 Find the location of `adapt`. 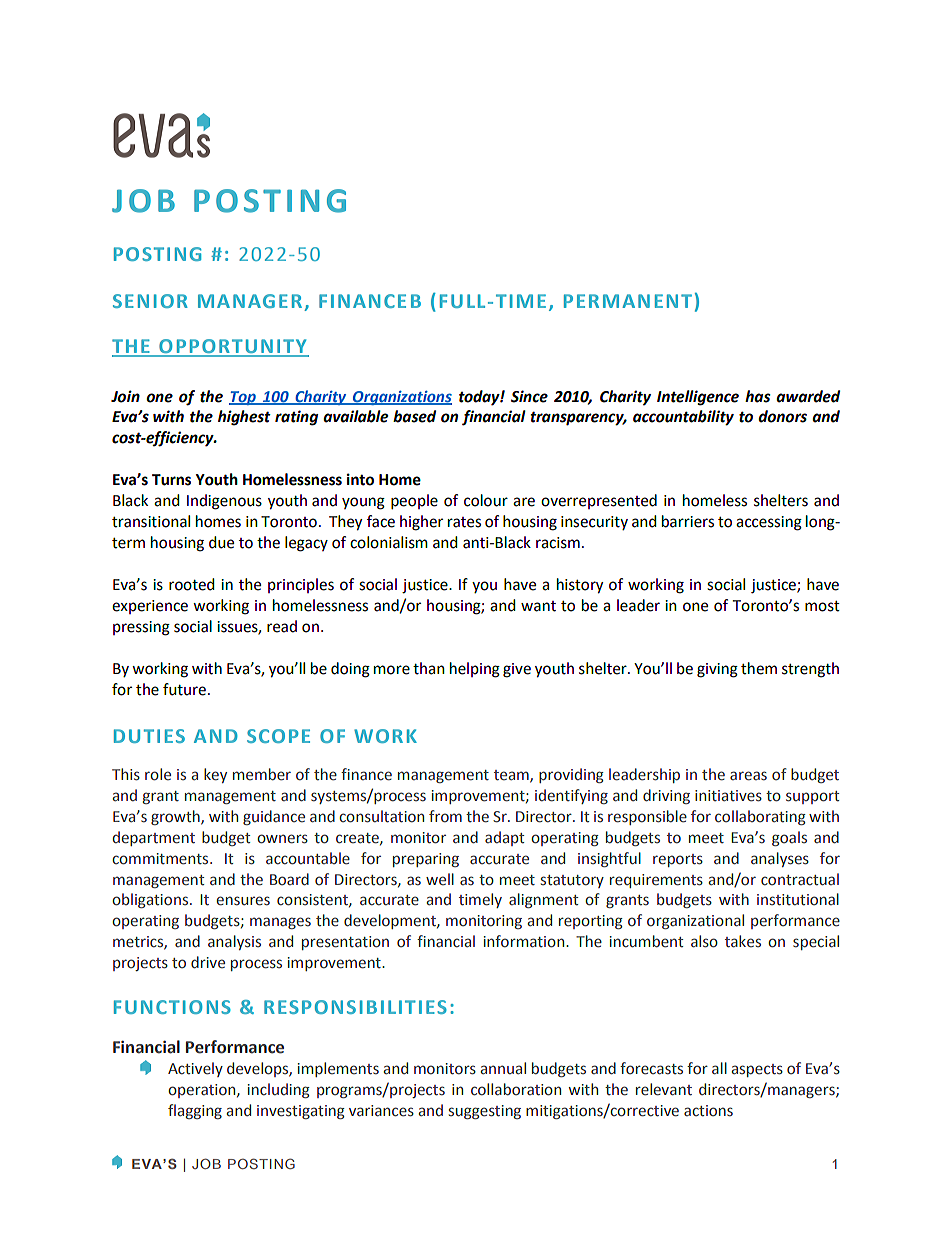

adapt is located at coordinates (505, 838).
